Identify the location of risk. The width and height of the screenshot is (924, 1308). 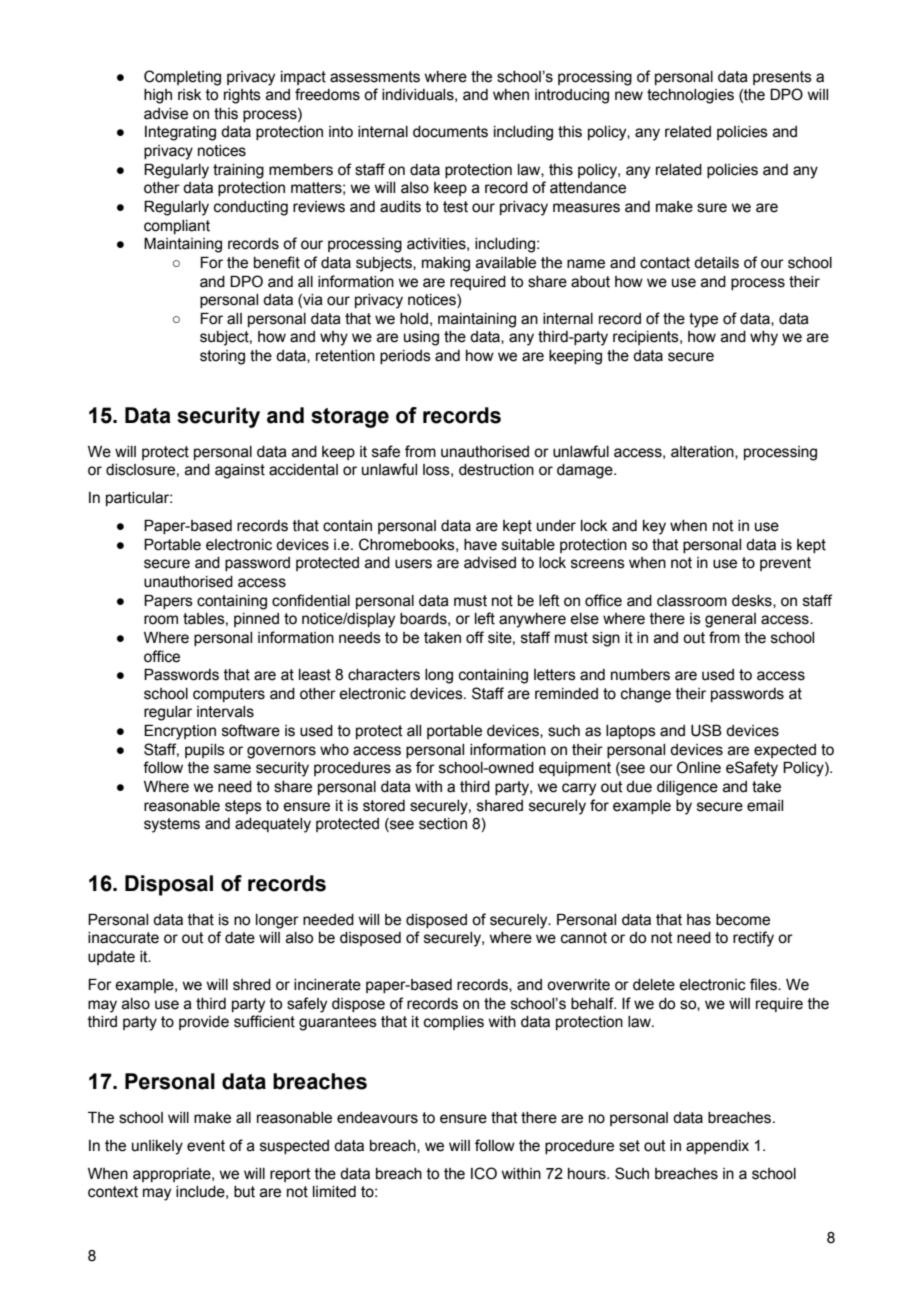
(189, 95).
